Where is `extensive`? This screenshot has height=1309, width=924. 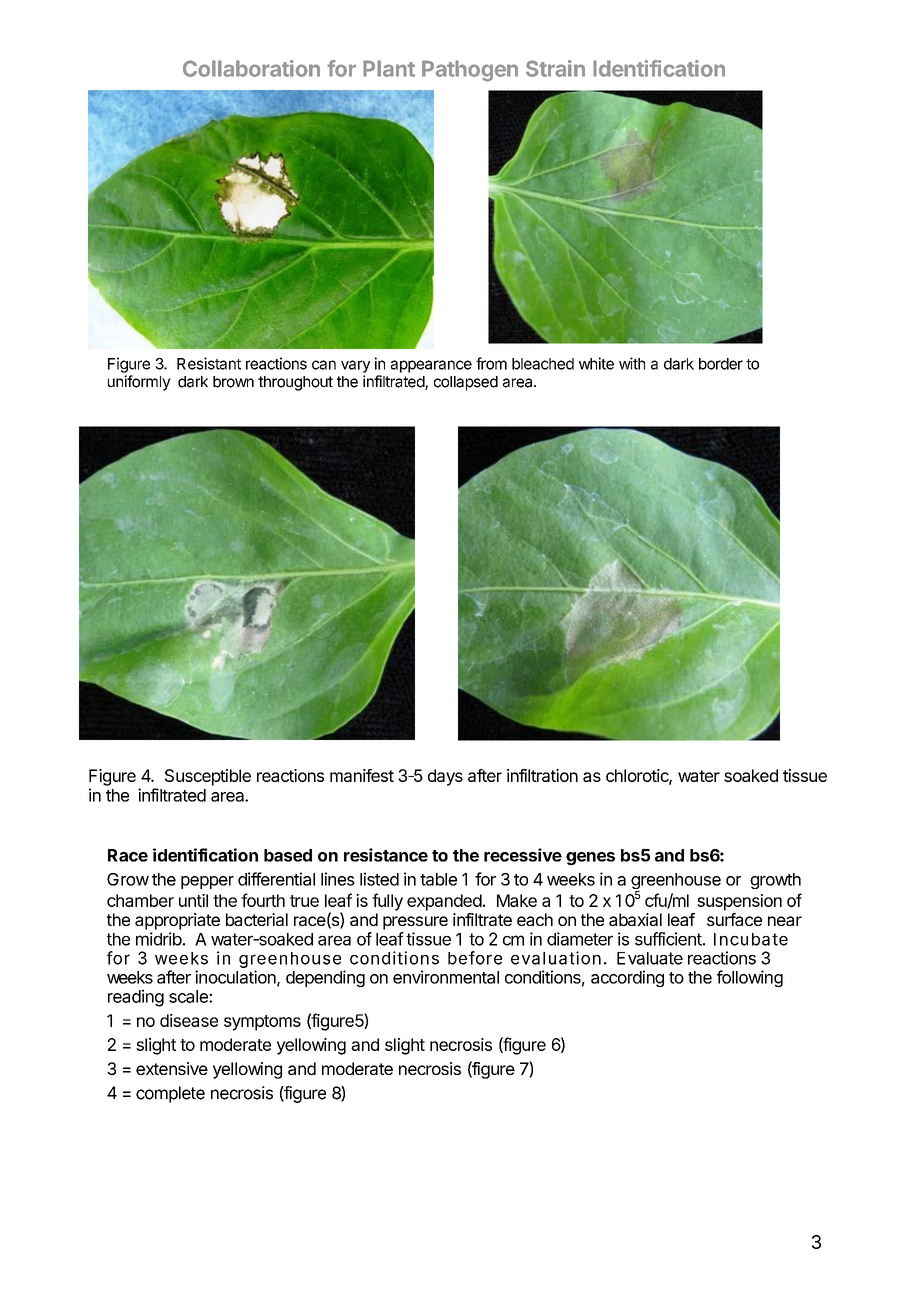 extensive is located at coordinates (172, 1068).
